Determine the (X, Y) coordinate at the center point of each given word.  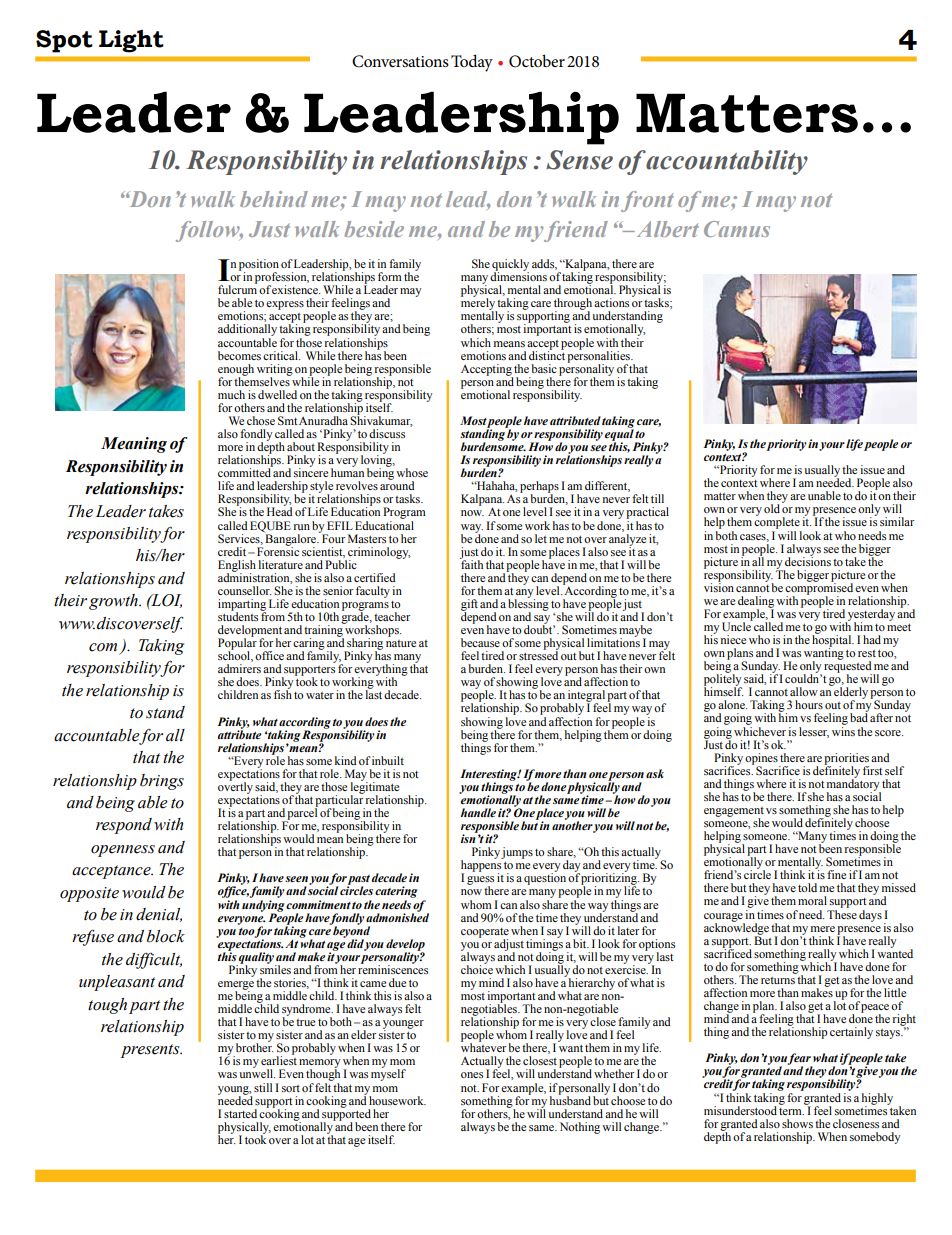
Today (472, 63)
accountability (727, 162)
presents (151, 1051)
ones (472, 1075)
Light (131, 41)
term (791, 1111)
